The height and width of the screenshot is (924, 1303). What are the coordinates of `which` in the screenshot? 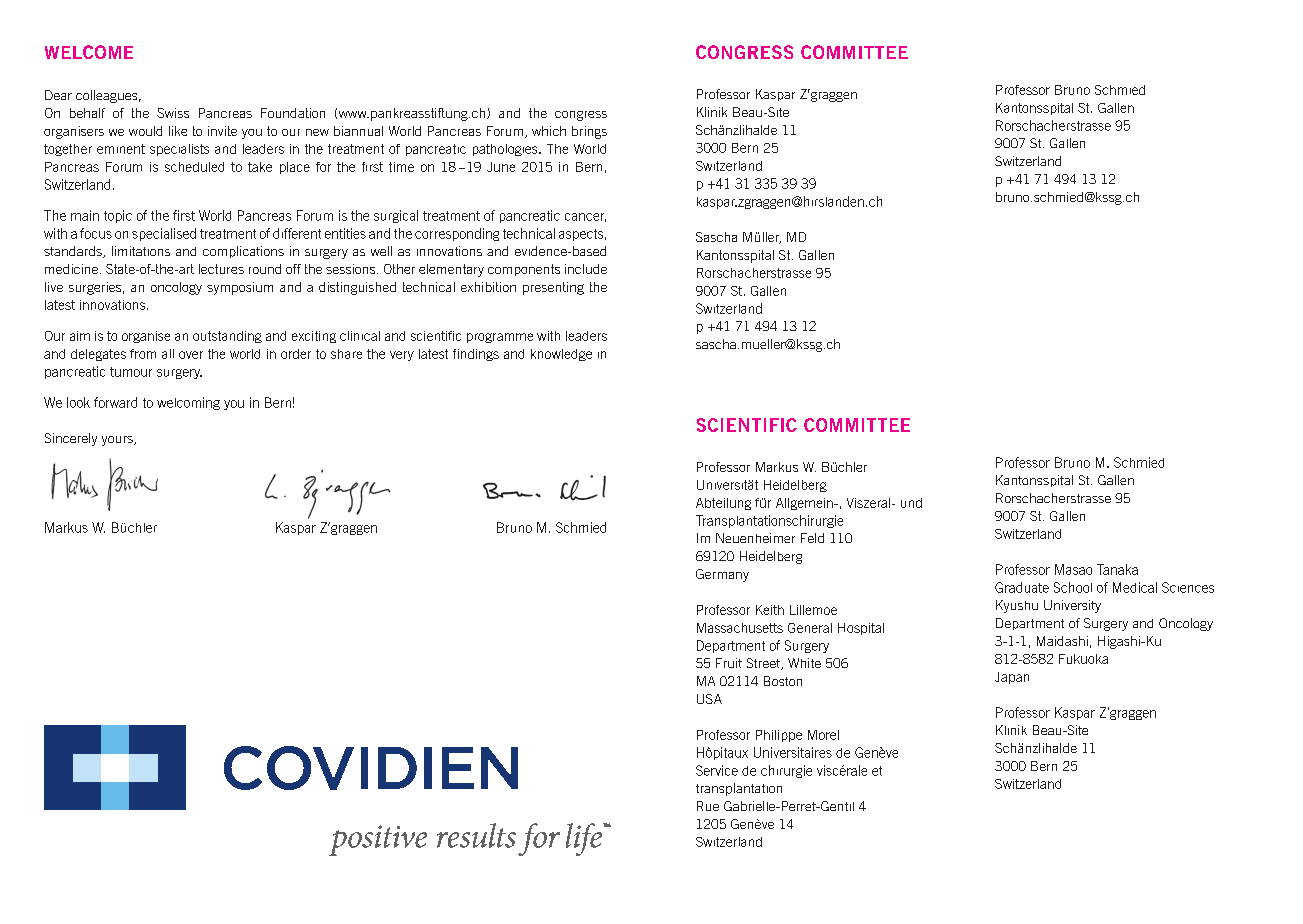 It's located at (549, 131).
